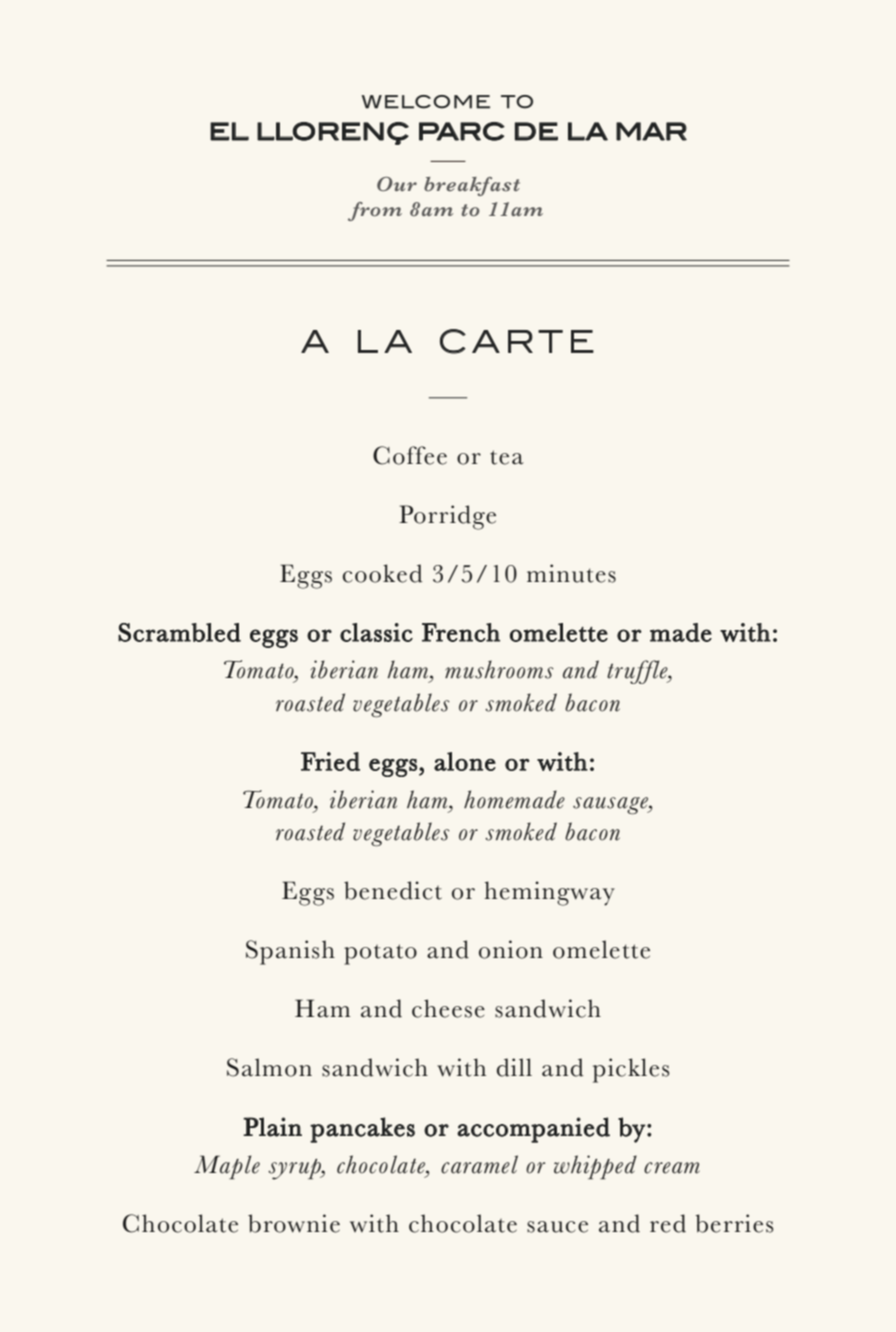  I want to click on from, so click(375, 211).
